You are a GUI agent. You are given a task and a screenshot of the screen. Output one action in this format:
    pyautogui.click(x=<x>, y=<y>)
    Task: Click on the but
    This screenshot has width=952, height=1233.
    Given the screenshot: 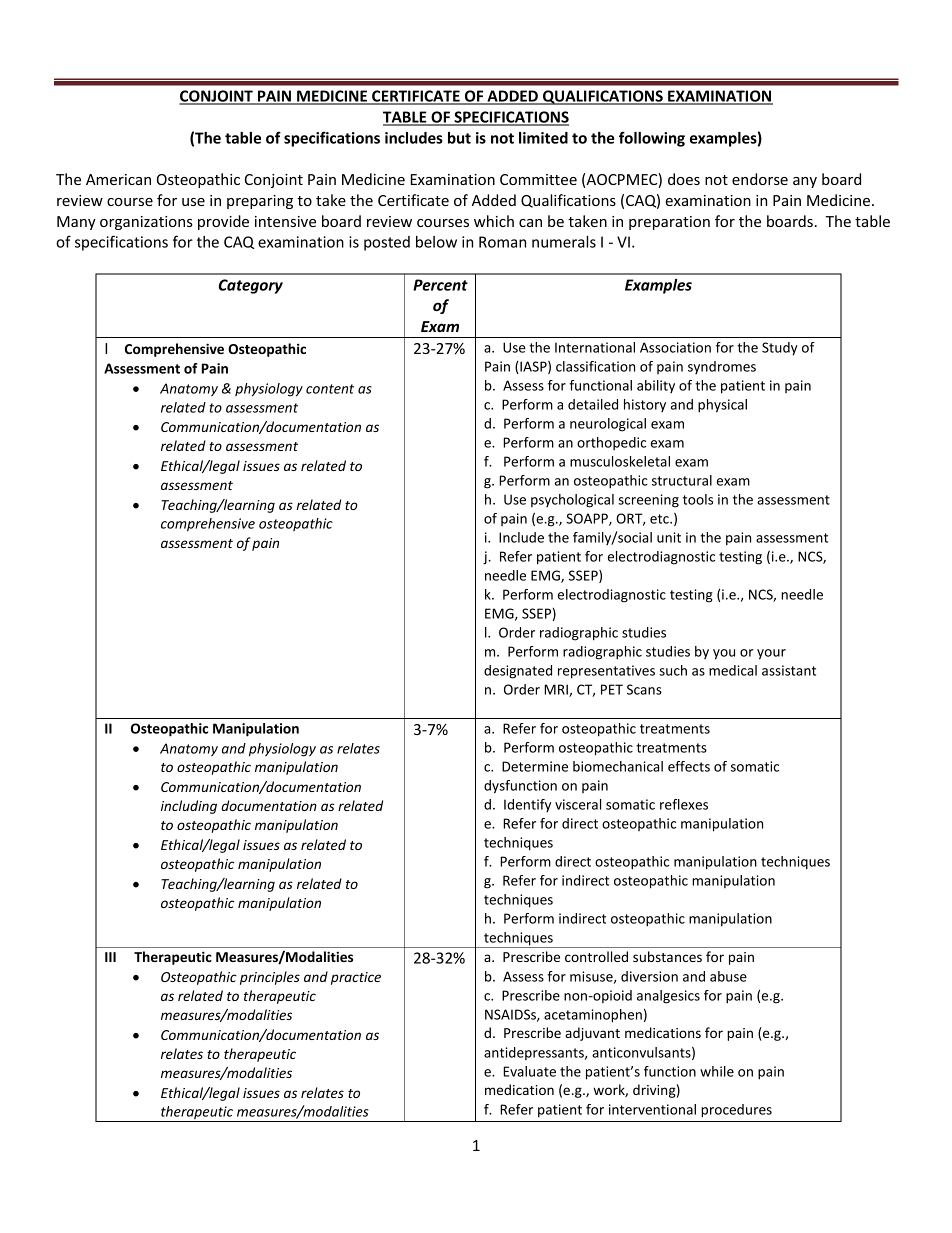 What is the action you would take?
    pyautogui.click(x=459, y=138)
